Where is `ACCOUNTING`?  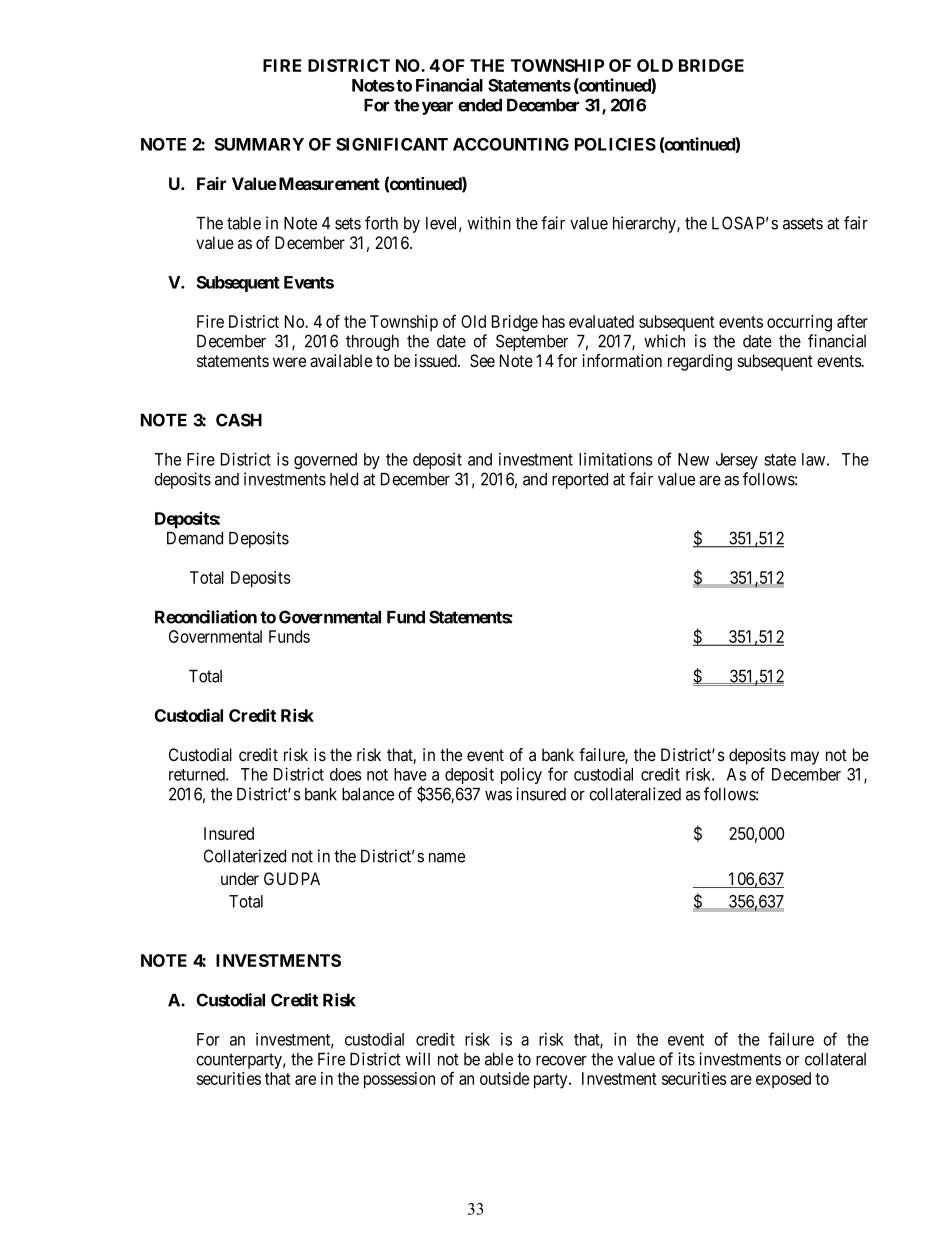 ACCOUNTING is located at coordinates (511, 144).
